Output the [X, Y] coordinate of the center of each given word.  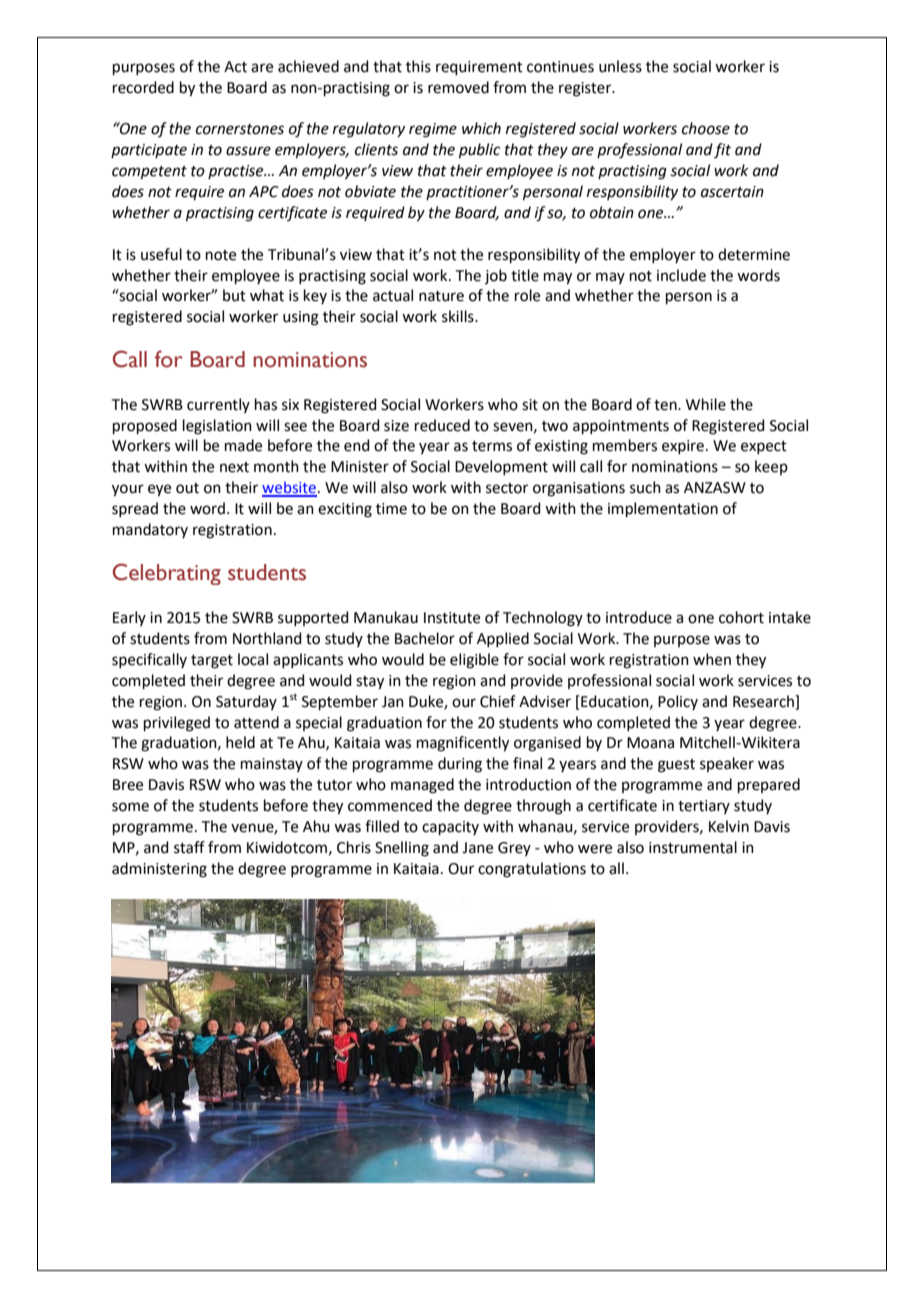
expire [683, 447]
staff [189, 847]
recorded [143, 87]
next [234, 467]
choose [706, 128]
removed [458, 87]
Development [501, 467]
